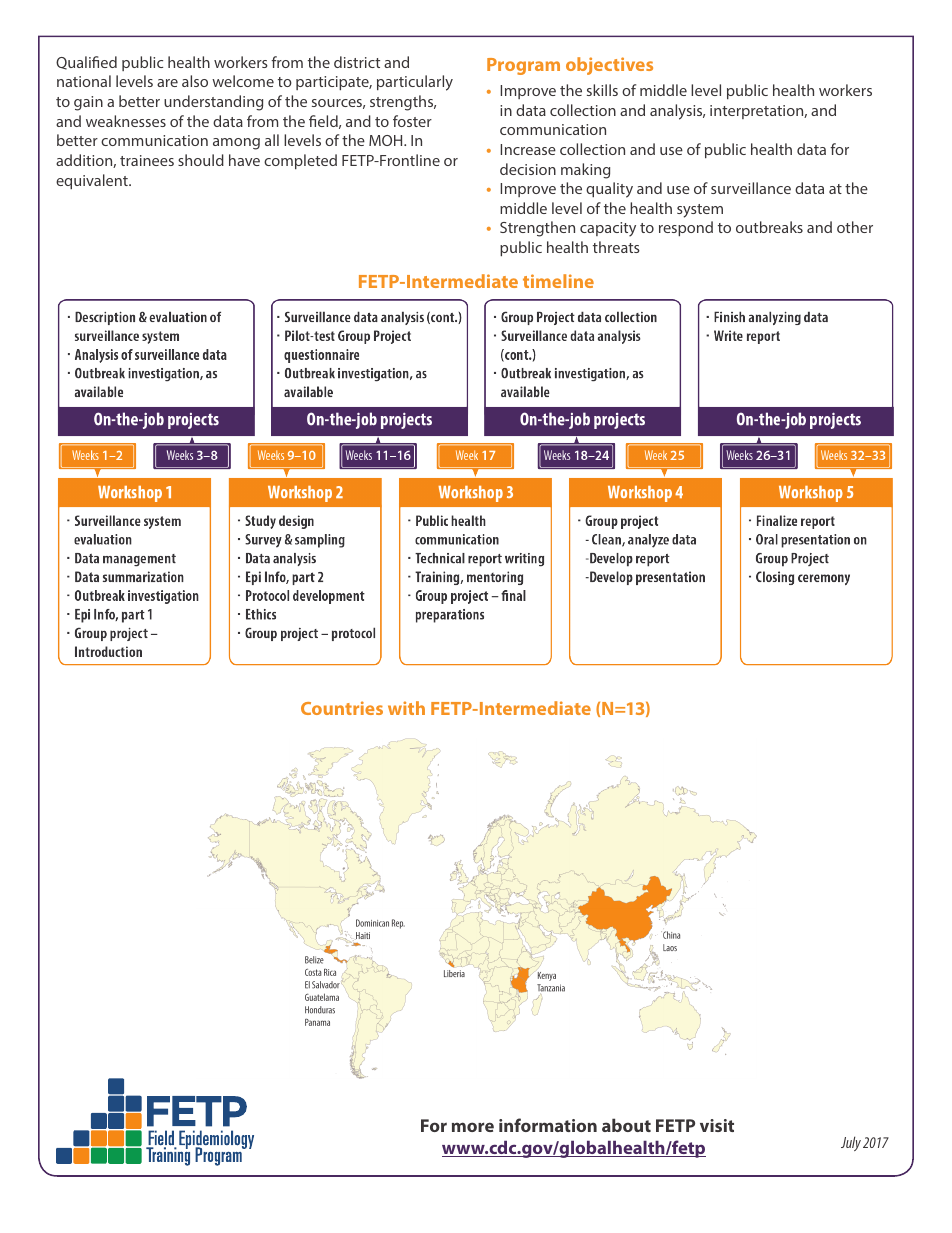 The image size is (952, 1233). Describe the element at coordinates (548, 1125) in the screenshot. I see `information` at that location.
